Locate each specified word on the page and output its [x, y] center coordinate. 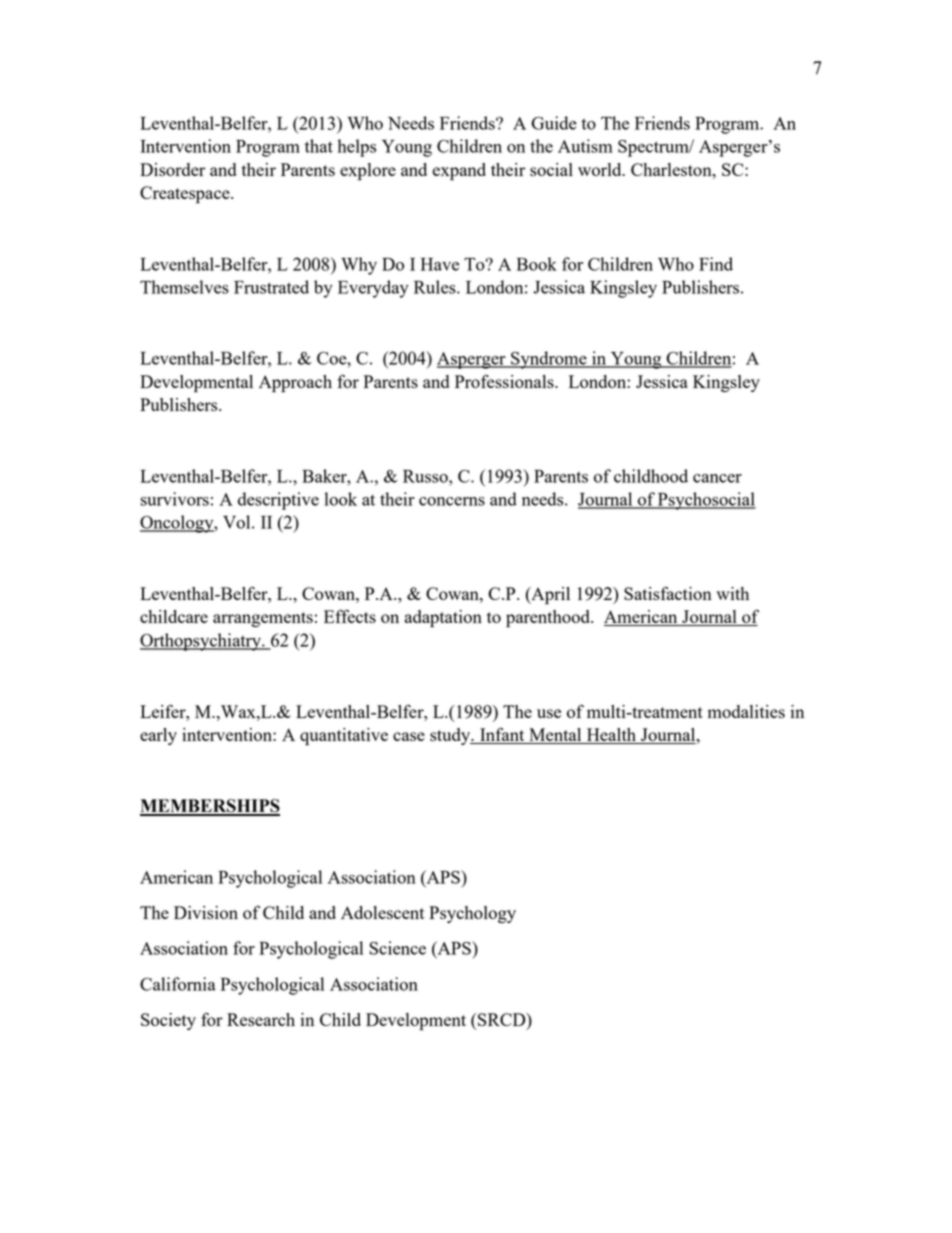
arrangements [263, 619]
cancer [717, 478]
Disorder [172, 169]
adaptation [443, 619]
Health [611, 736]
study [451, 736]
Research [261, 1019]
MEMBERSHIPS [210, 807]
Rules [436, 287]
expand [459, 172]
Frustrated [271, 287]
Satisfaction [668, 593]
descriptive [278, 501]
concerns [452, 501]
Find [716, 264]
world [601, 169]
